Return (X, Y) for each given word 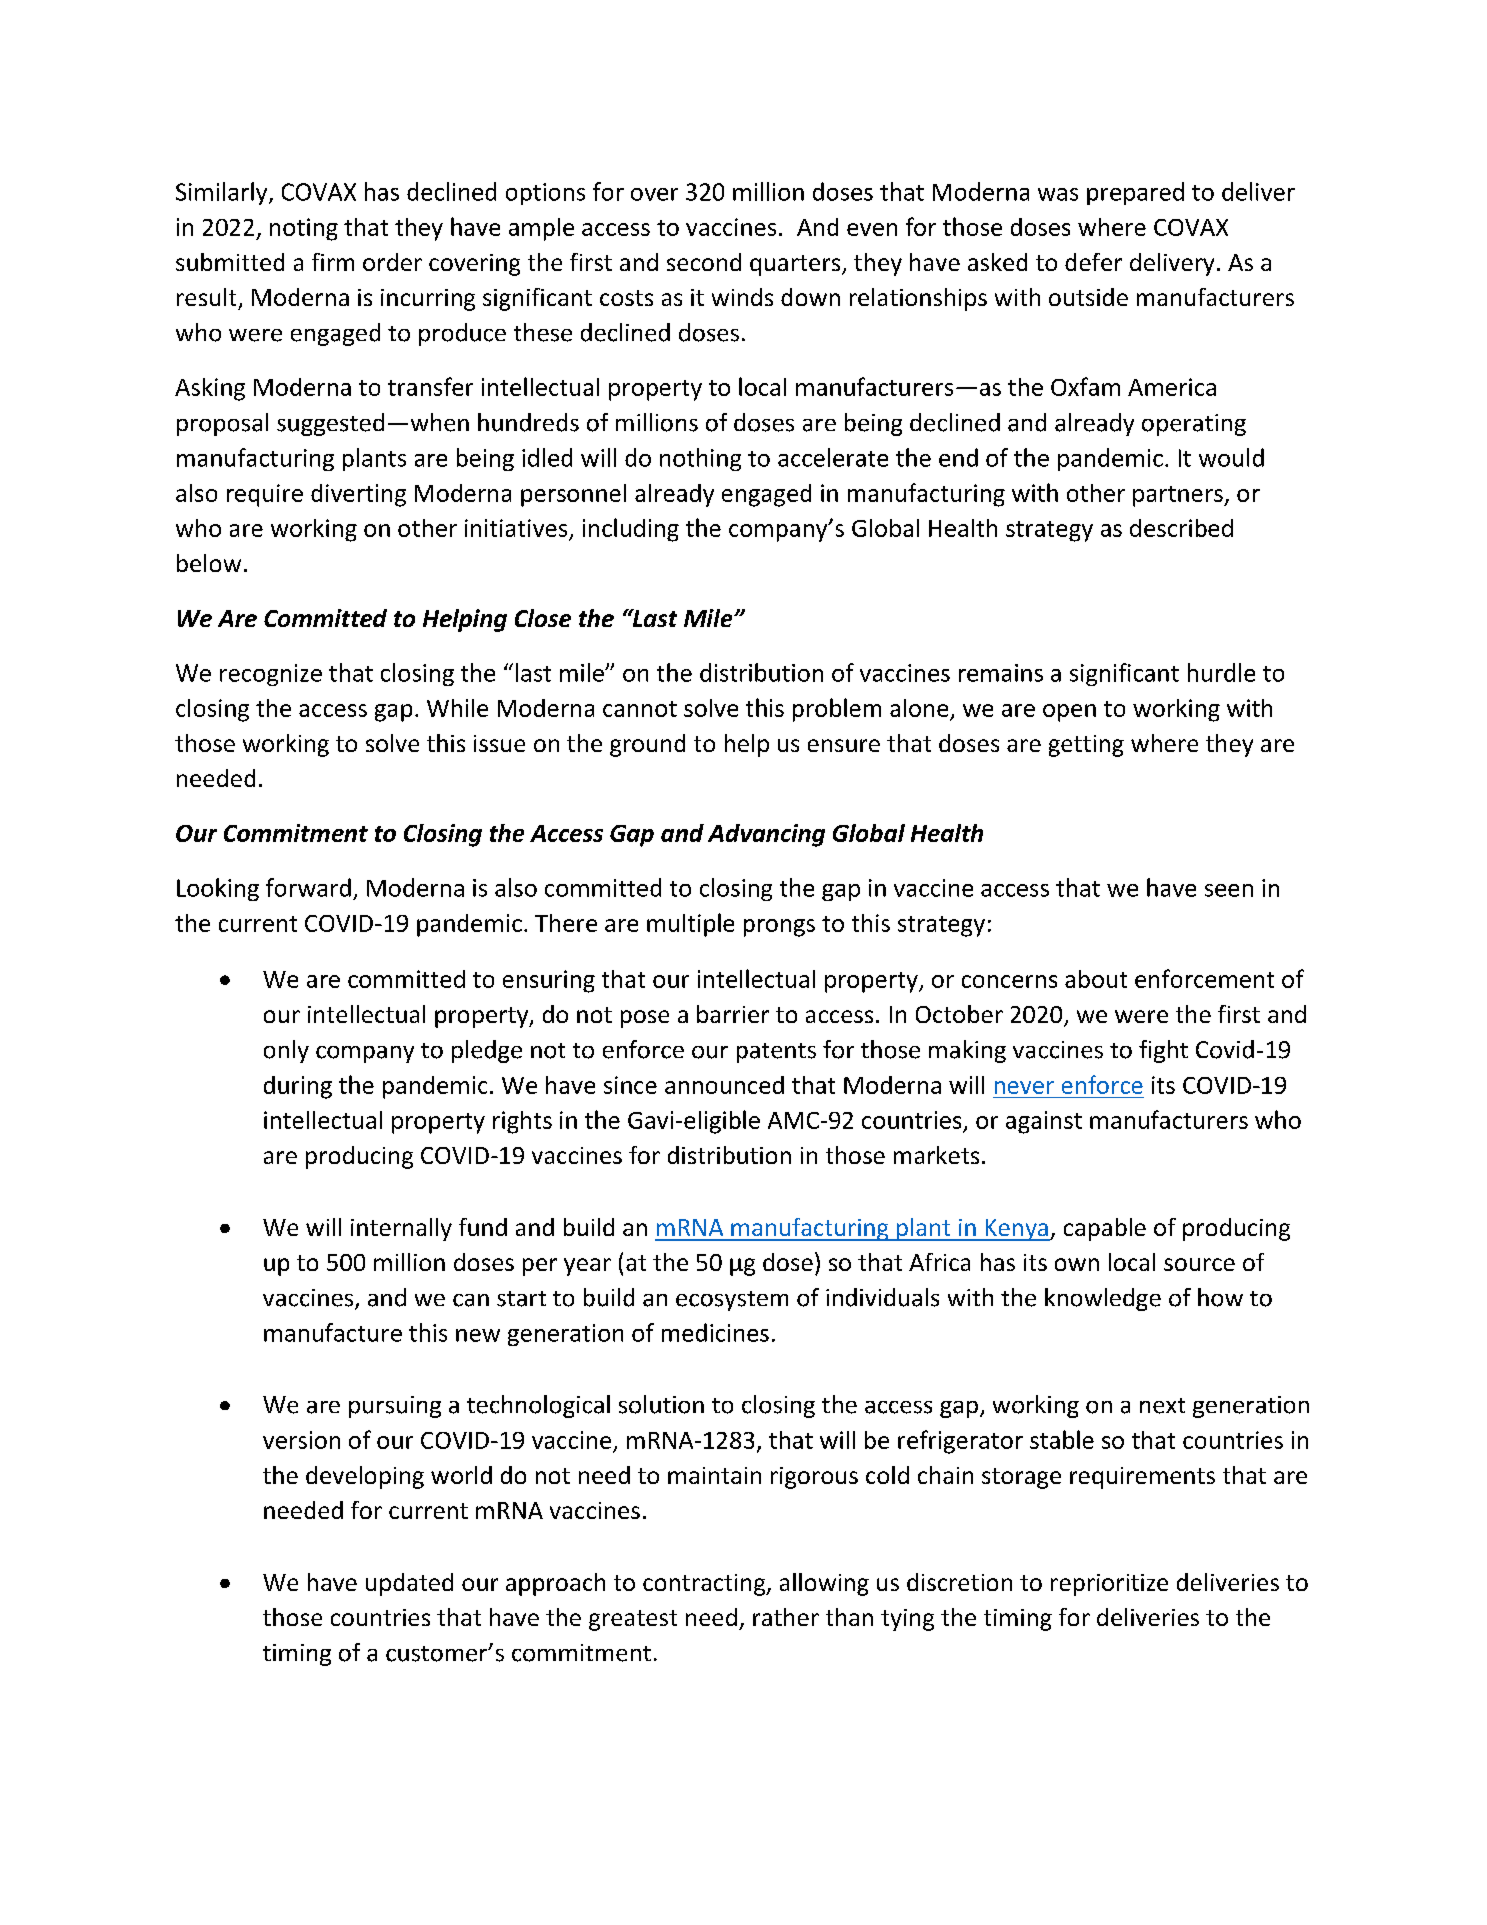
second (704, 262)
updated (409, 1584)
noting (304, 229)
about (1096, 979)
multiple (690, 925)
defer (1093, 262)
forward (308, 887)
